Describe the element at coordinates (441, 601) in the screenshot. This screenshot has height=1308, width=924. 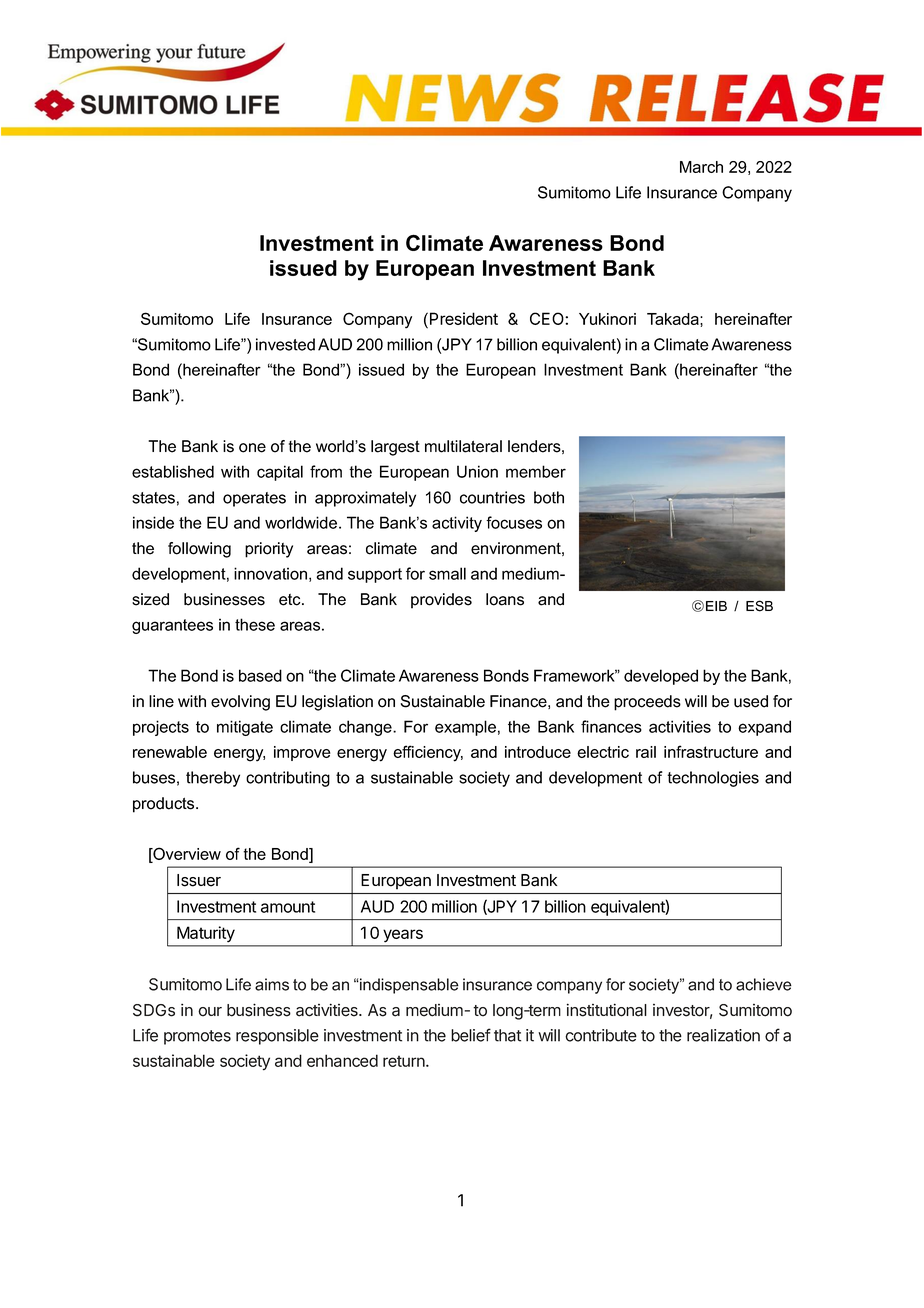
I see `provides` at that location.
